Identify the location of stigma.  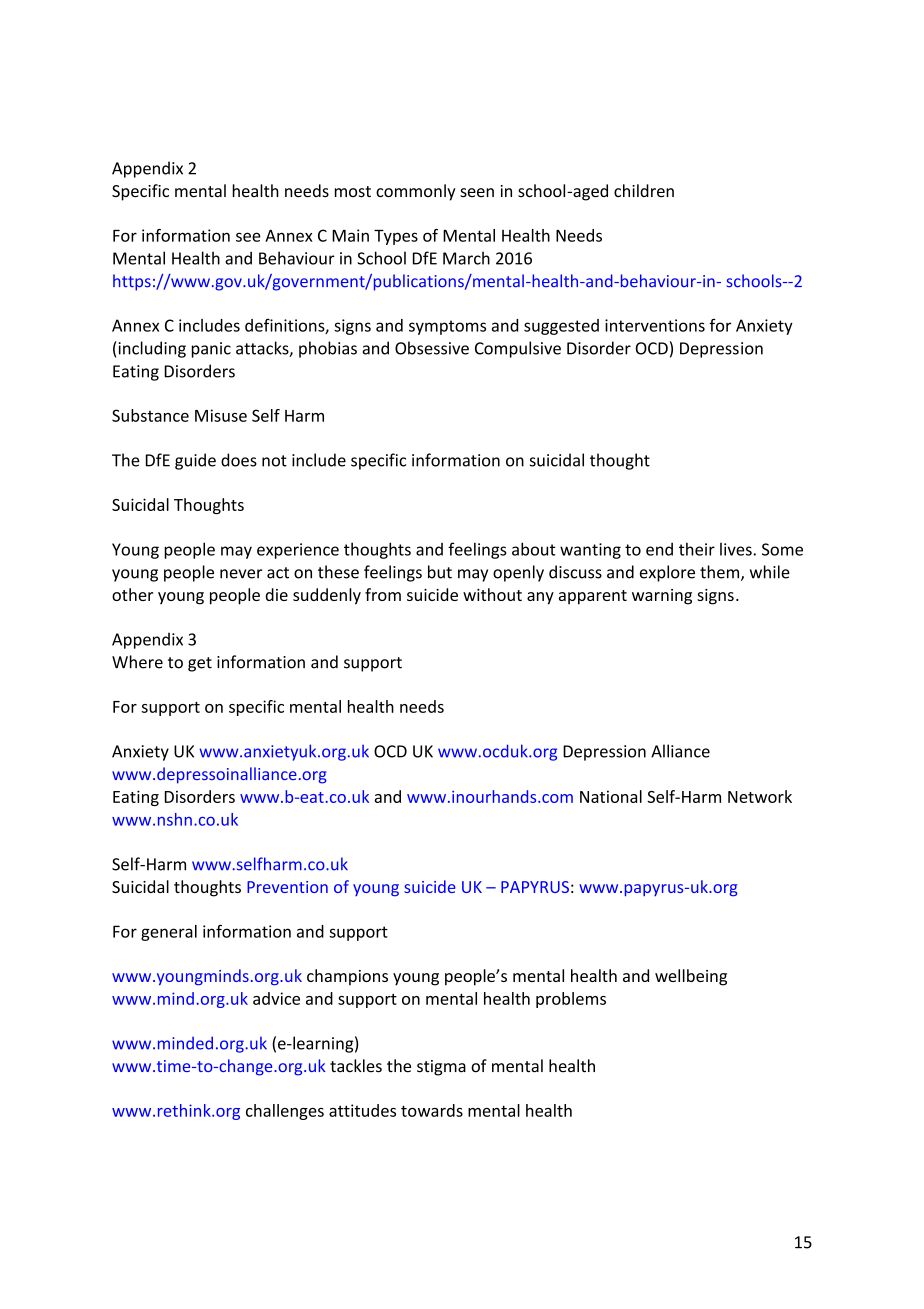
(441, 1068).
